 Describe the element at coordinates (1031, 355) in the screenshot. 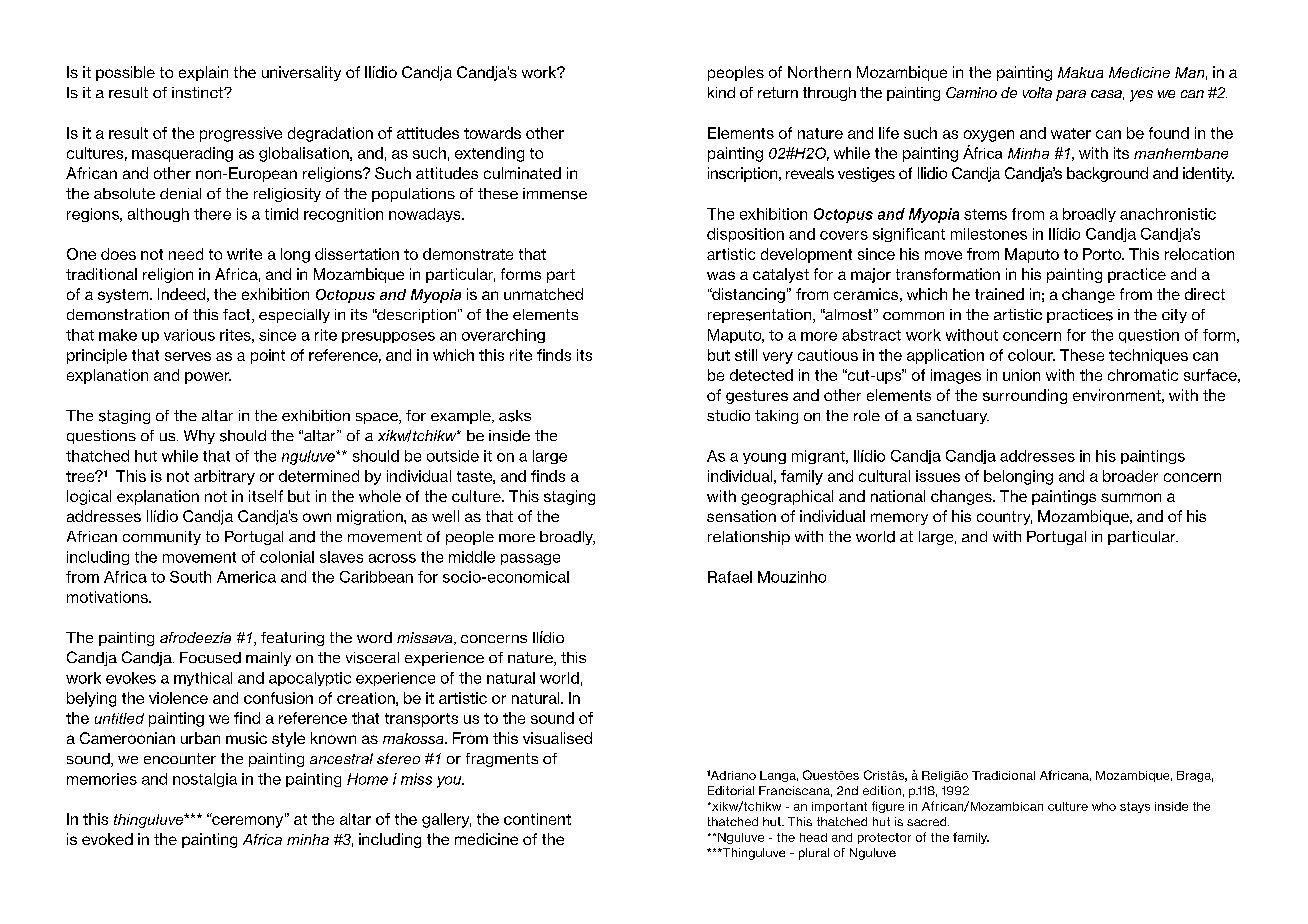

I see `colour` at that location.
